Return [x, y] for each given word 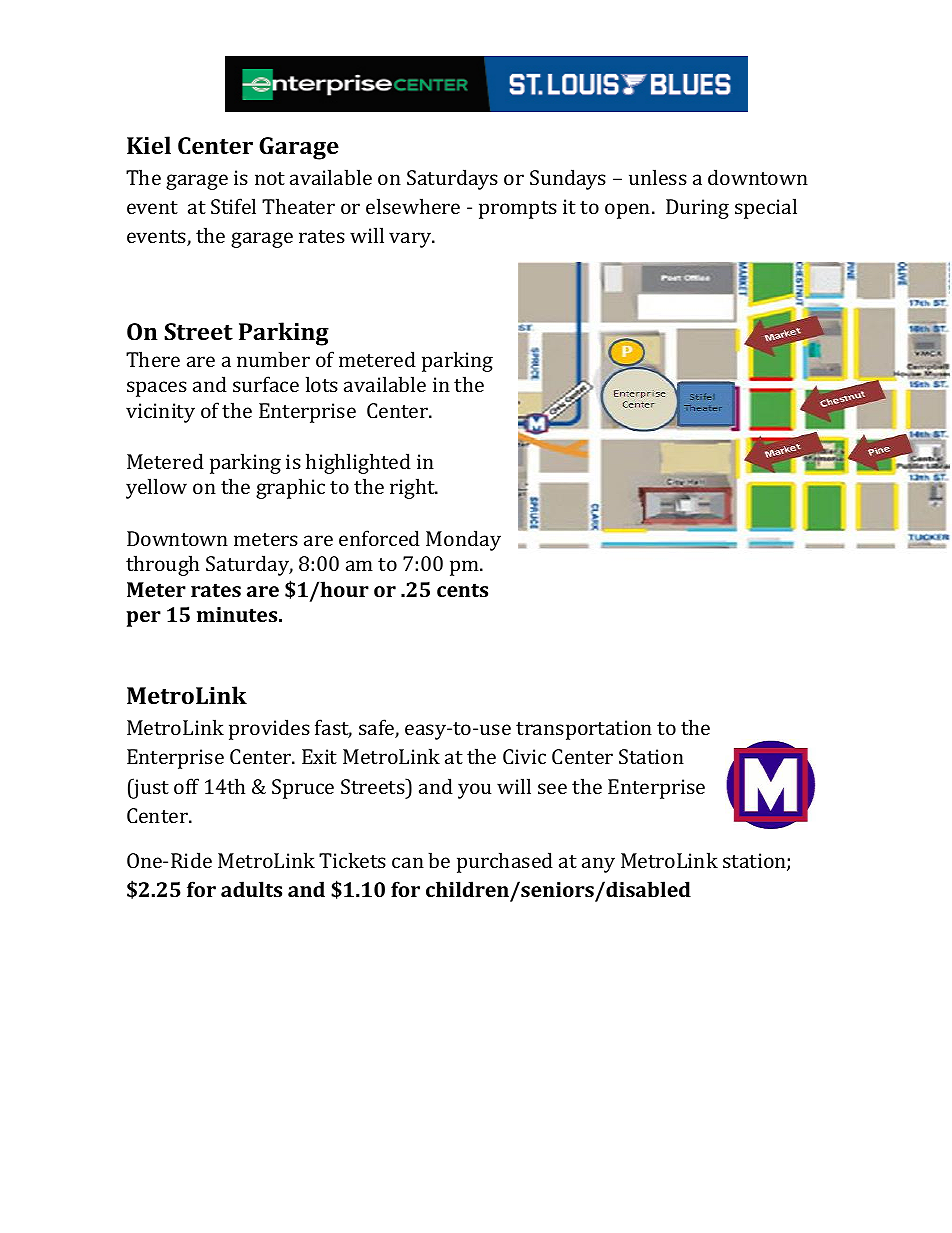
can [408, 862]
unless [658, 177]
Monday [463, 540]
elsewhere [413, 206]
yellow [156, 488]
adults [251, 889]
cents [462, 590]
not [270, 178]
